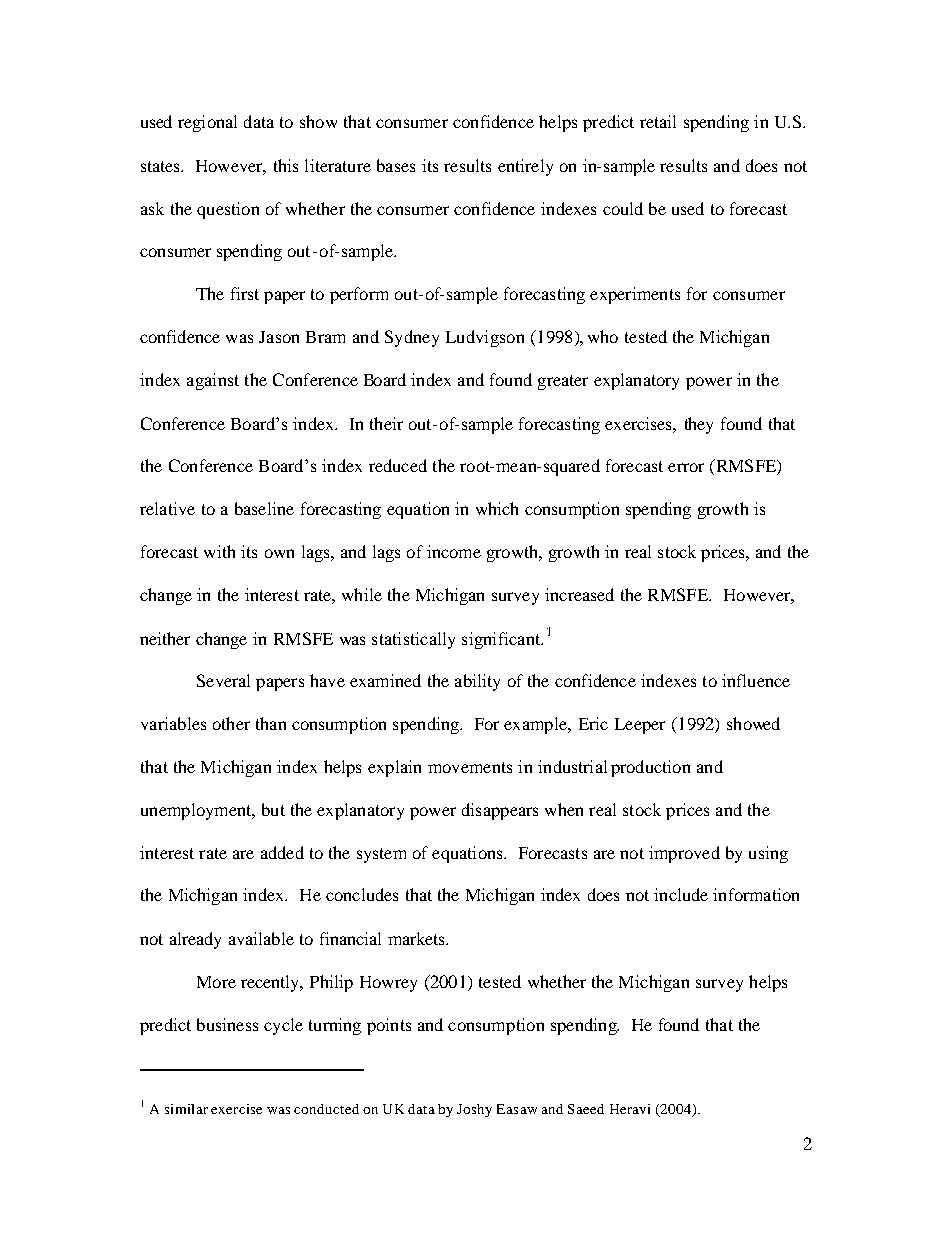 The image size is (952, 1233). What do you see at coordinates (207, 123) in the document?
I see `regional` at bounding box center [207, 123].
